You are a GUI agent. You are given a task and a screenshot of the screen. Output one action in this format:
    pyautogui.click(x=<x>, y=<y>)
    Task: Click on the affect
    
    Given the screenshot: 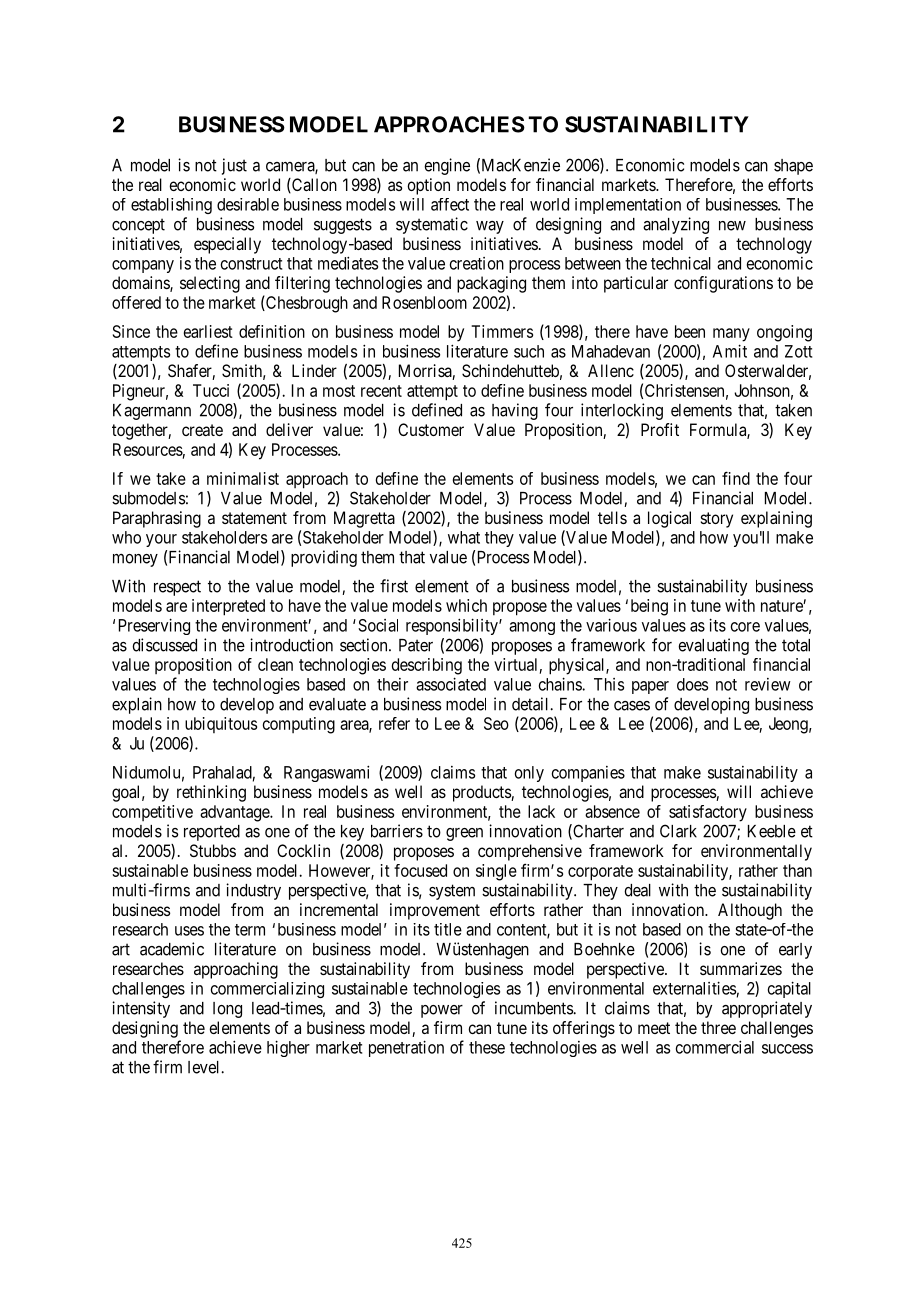 What is the action you would take?
    pyautogui.click(x=450, y=204)
